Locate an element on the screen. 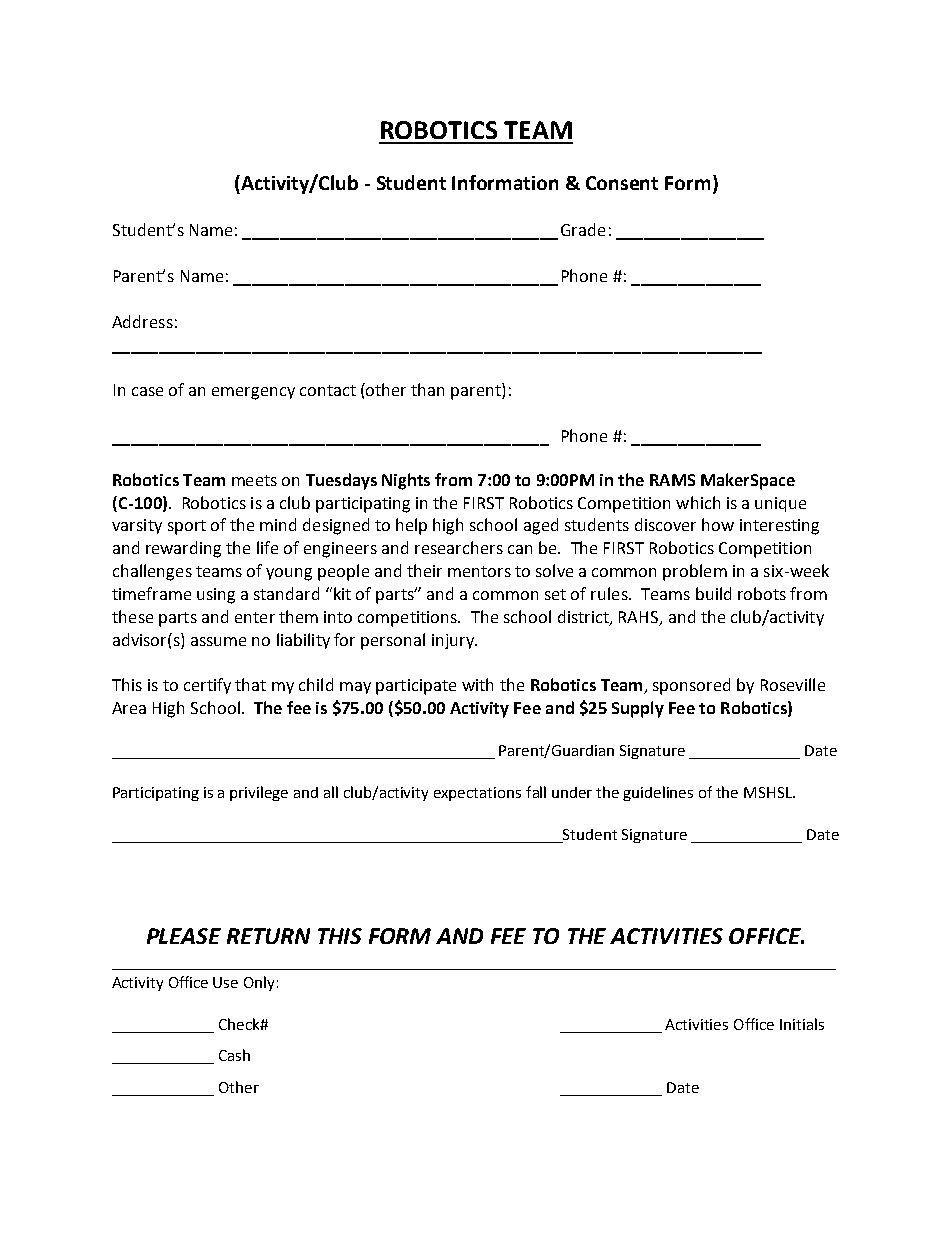 The width and height of the screenshot is (952, 1233). Nights is located at coordinates (406, 481).
